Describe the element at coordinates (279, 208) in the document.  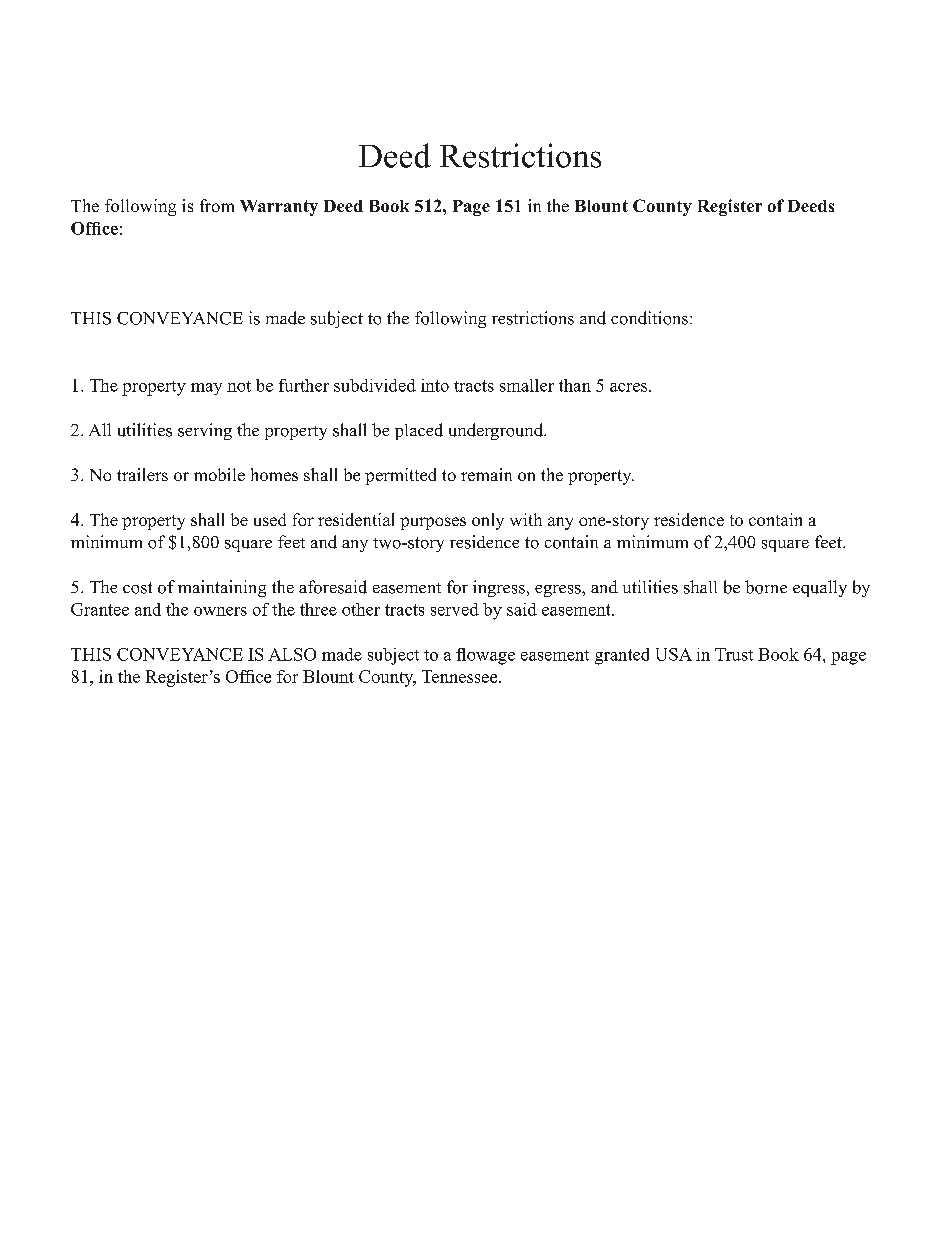
I see `Warranty` at that location.
